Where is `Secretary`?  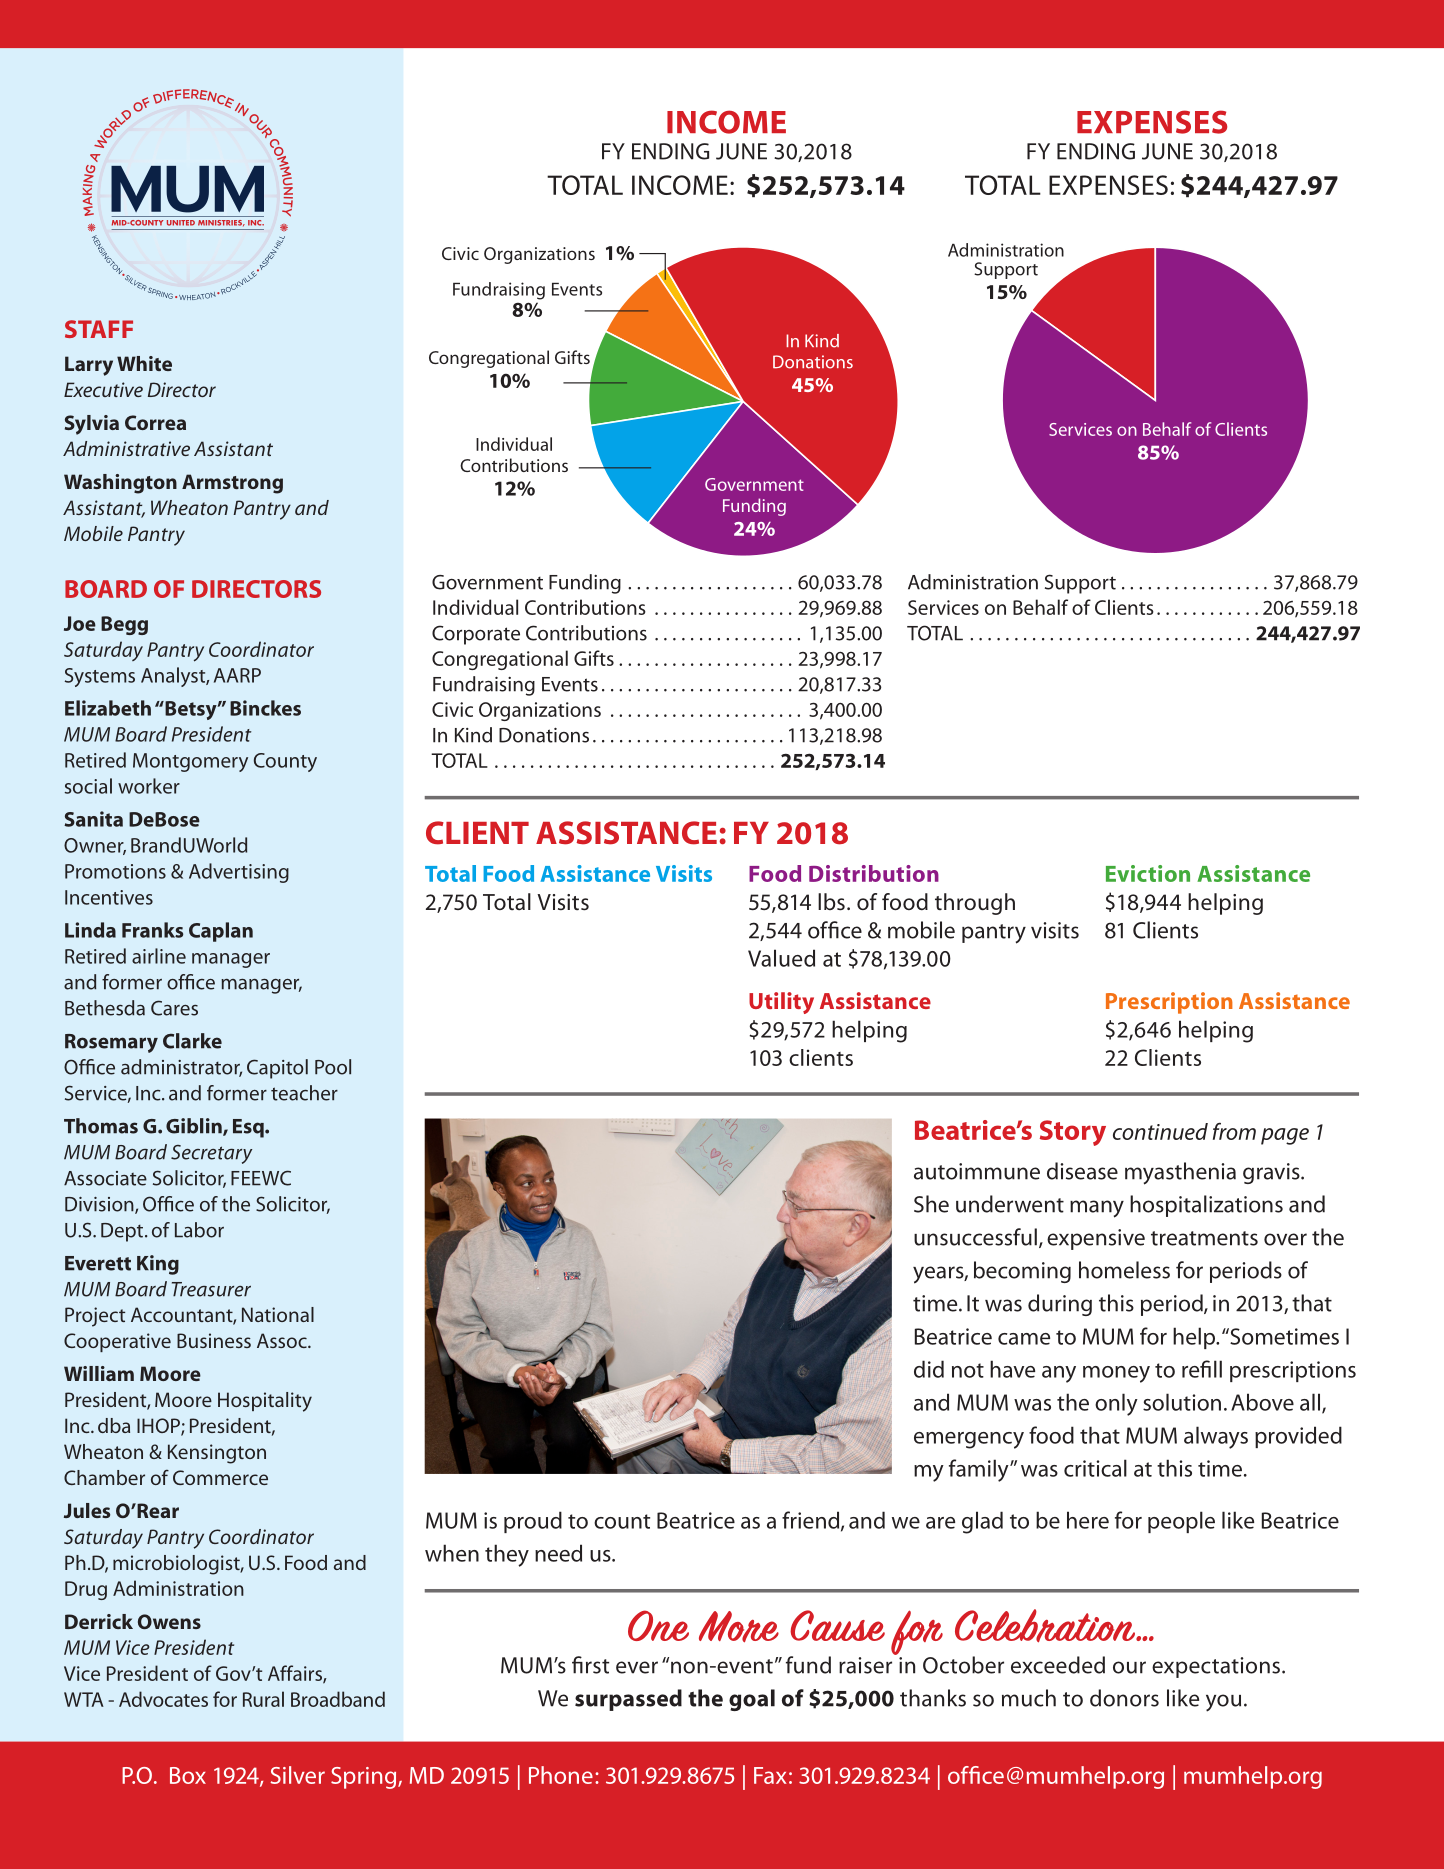
Secretary is located at coordinates (211, 1154).
